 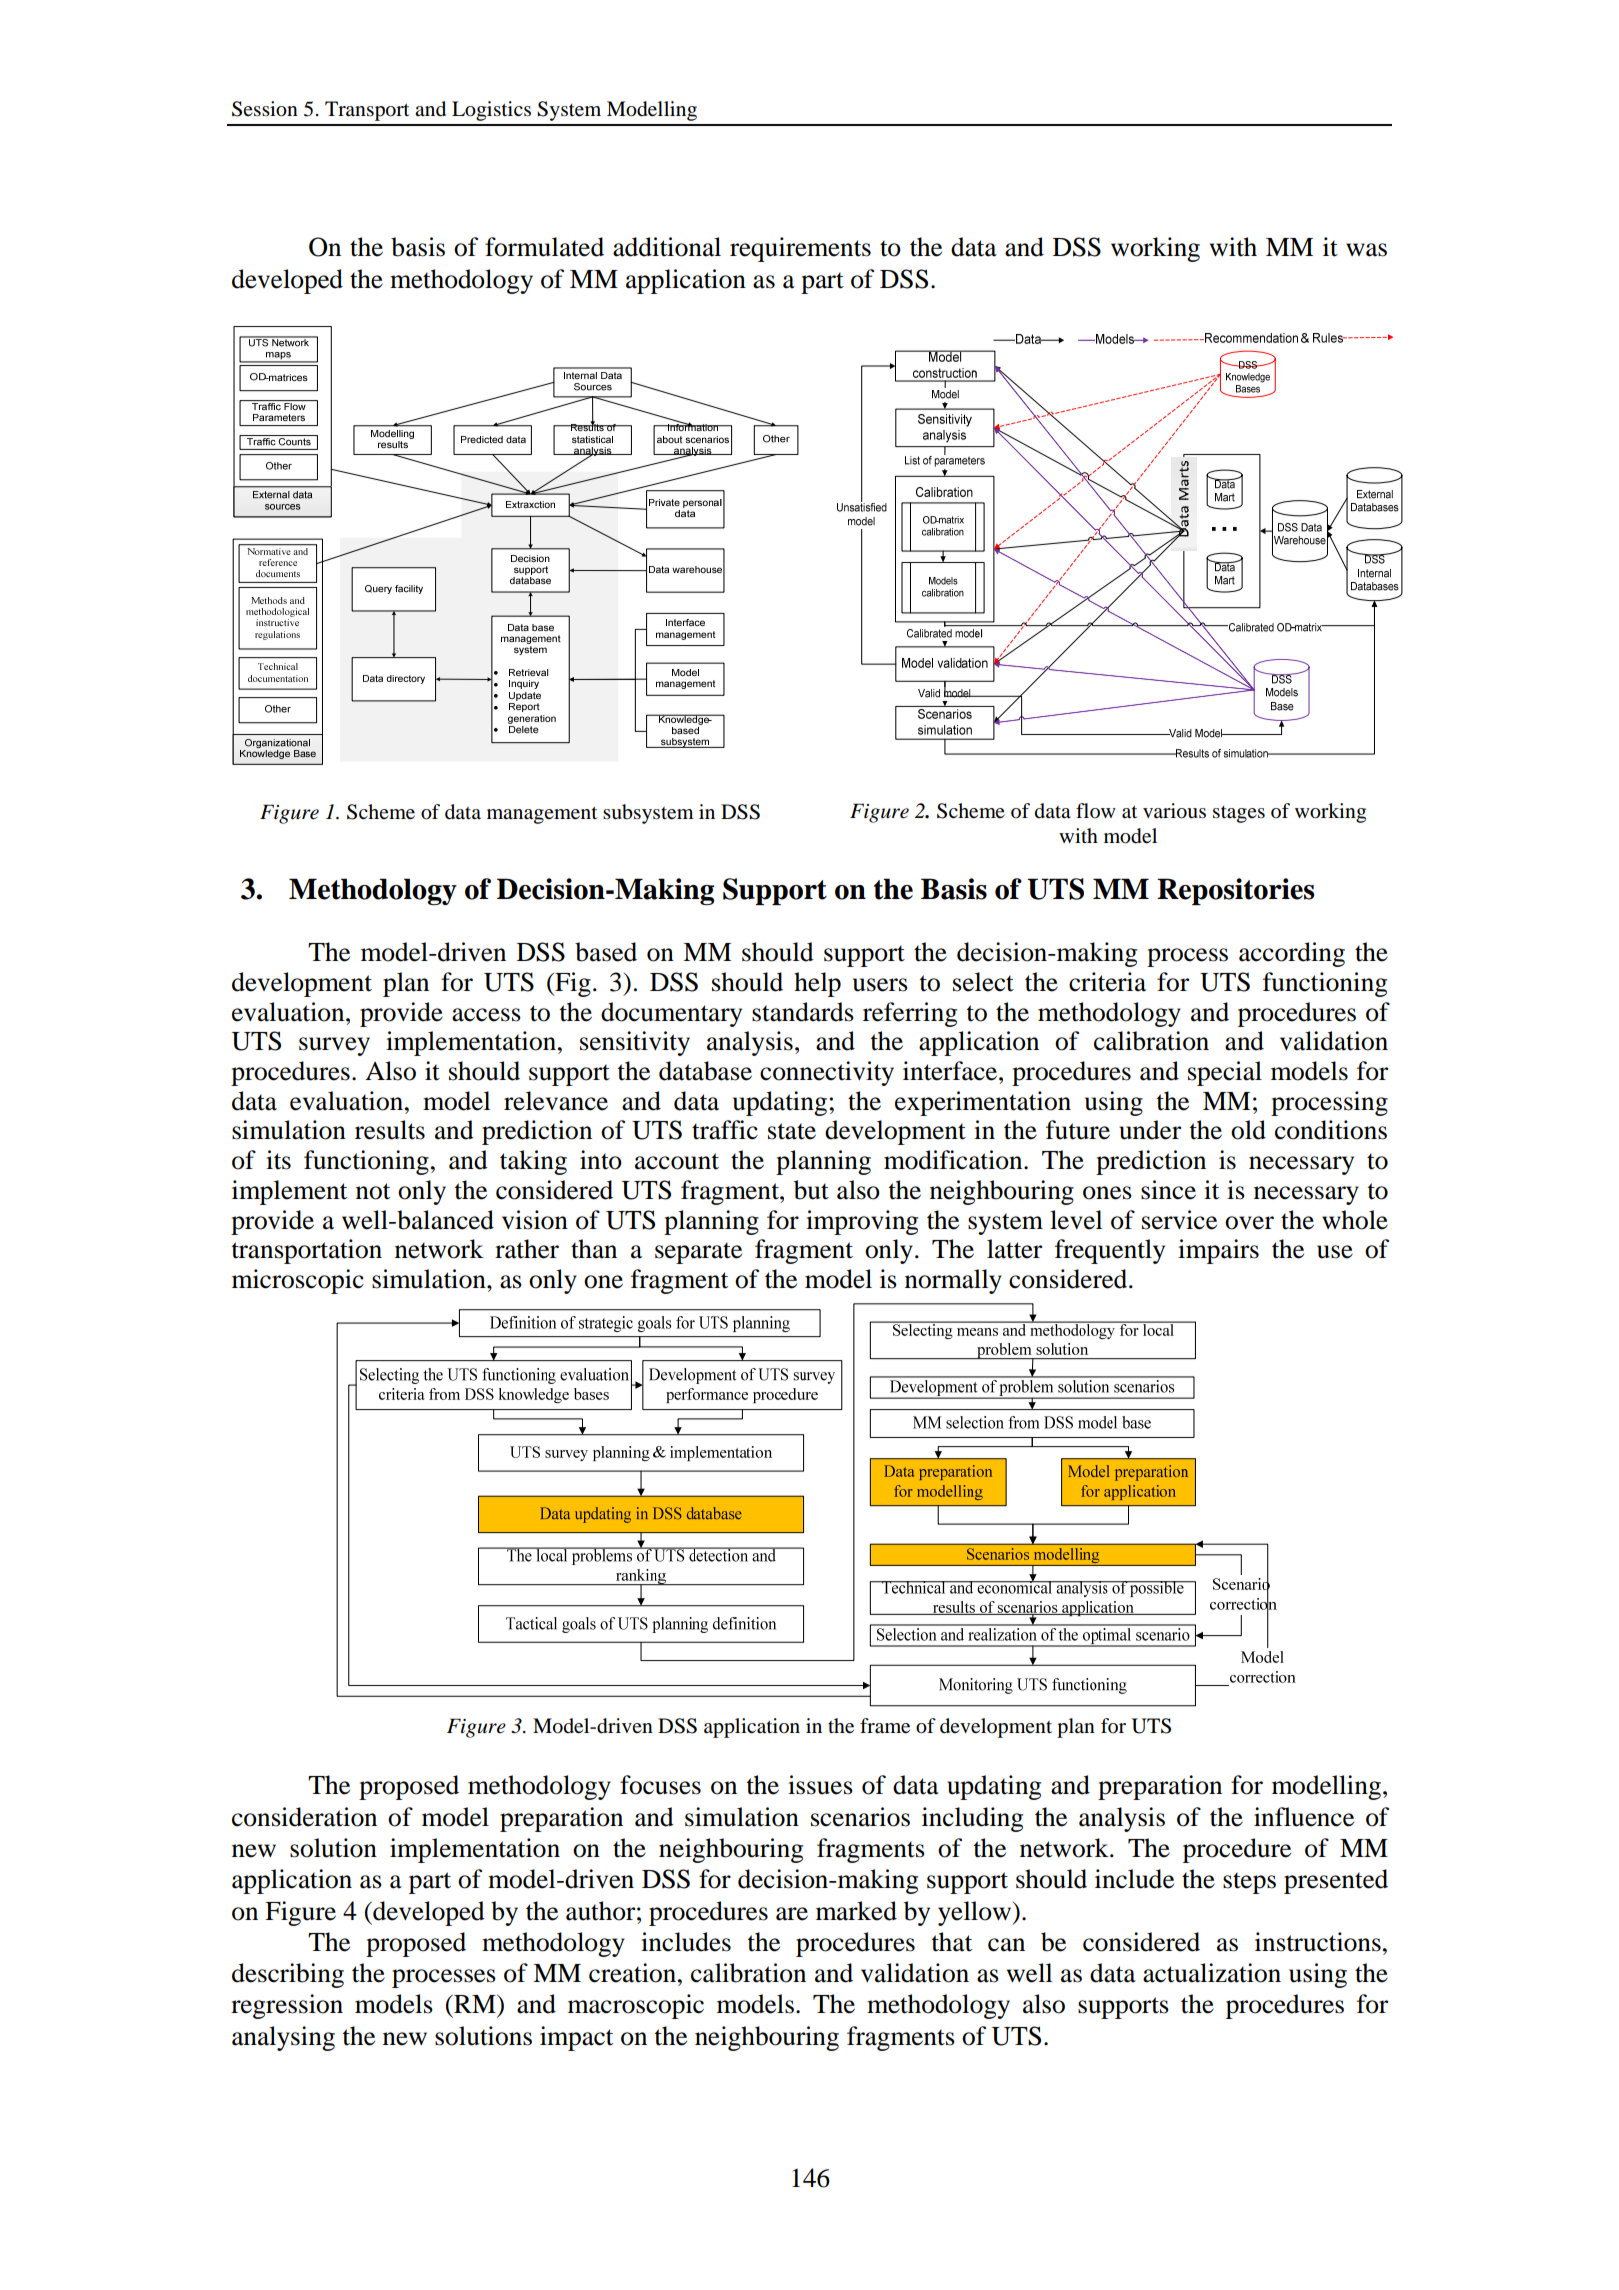 I want to click on describing, so click(x=288, y=1975).
